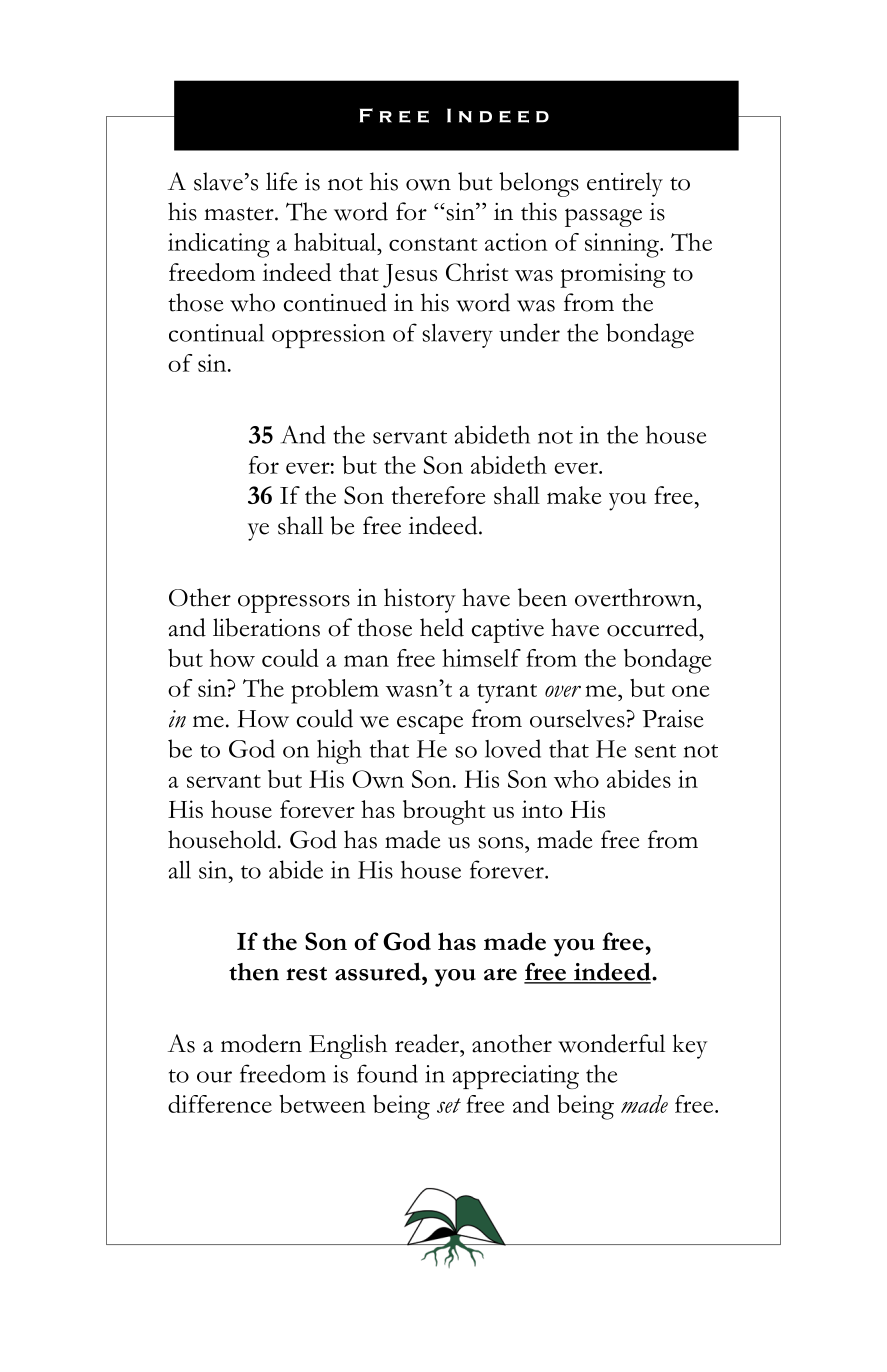 The image size is (887, 1372). What do you see at coordinates (653, 627) in the screenshot?
I see `occurred` at bounding box center [653, 627].
